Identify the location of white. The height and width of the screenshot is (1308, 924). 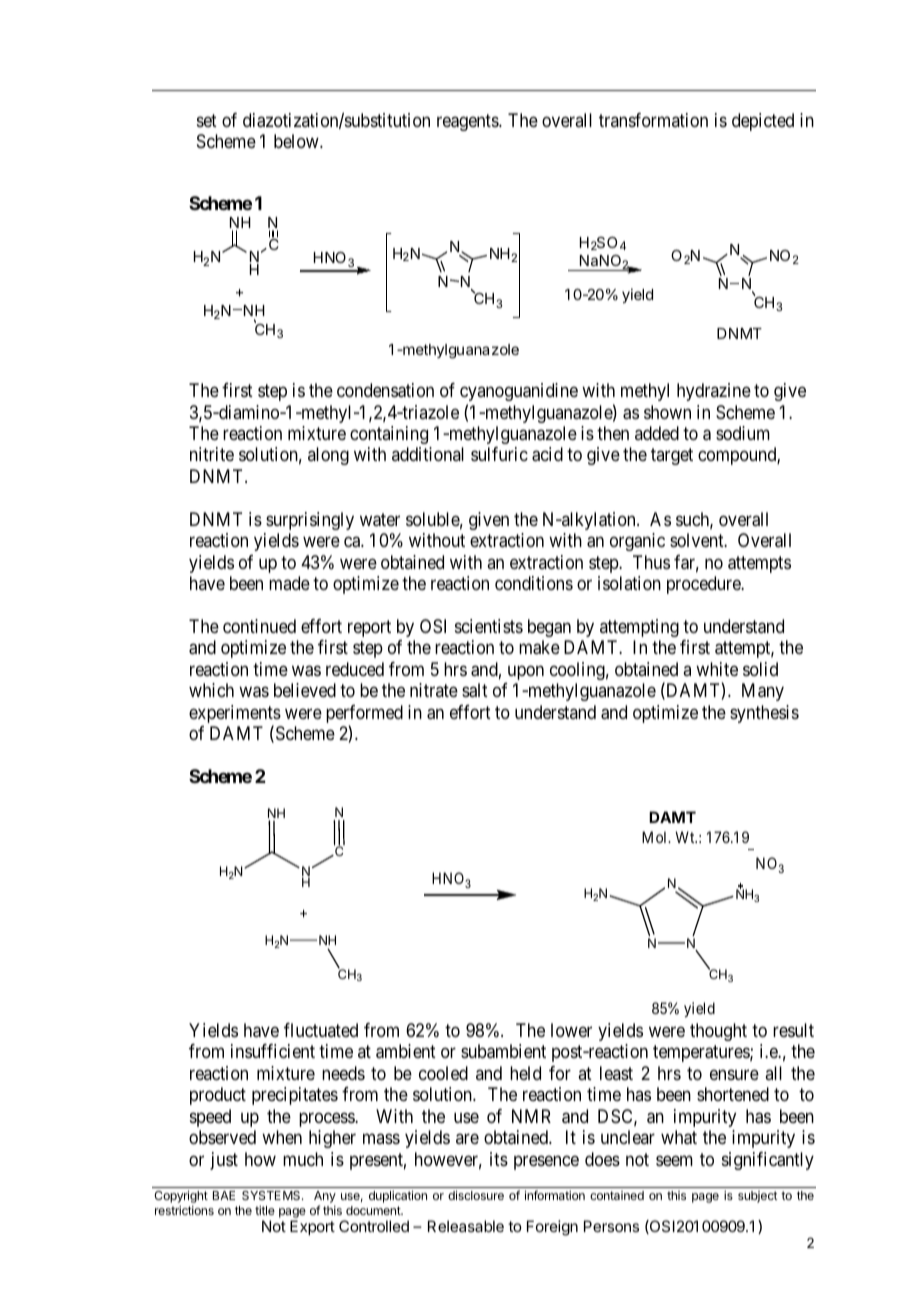
(717, 669).
